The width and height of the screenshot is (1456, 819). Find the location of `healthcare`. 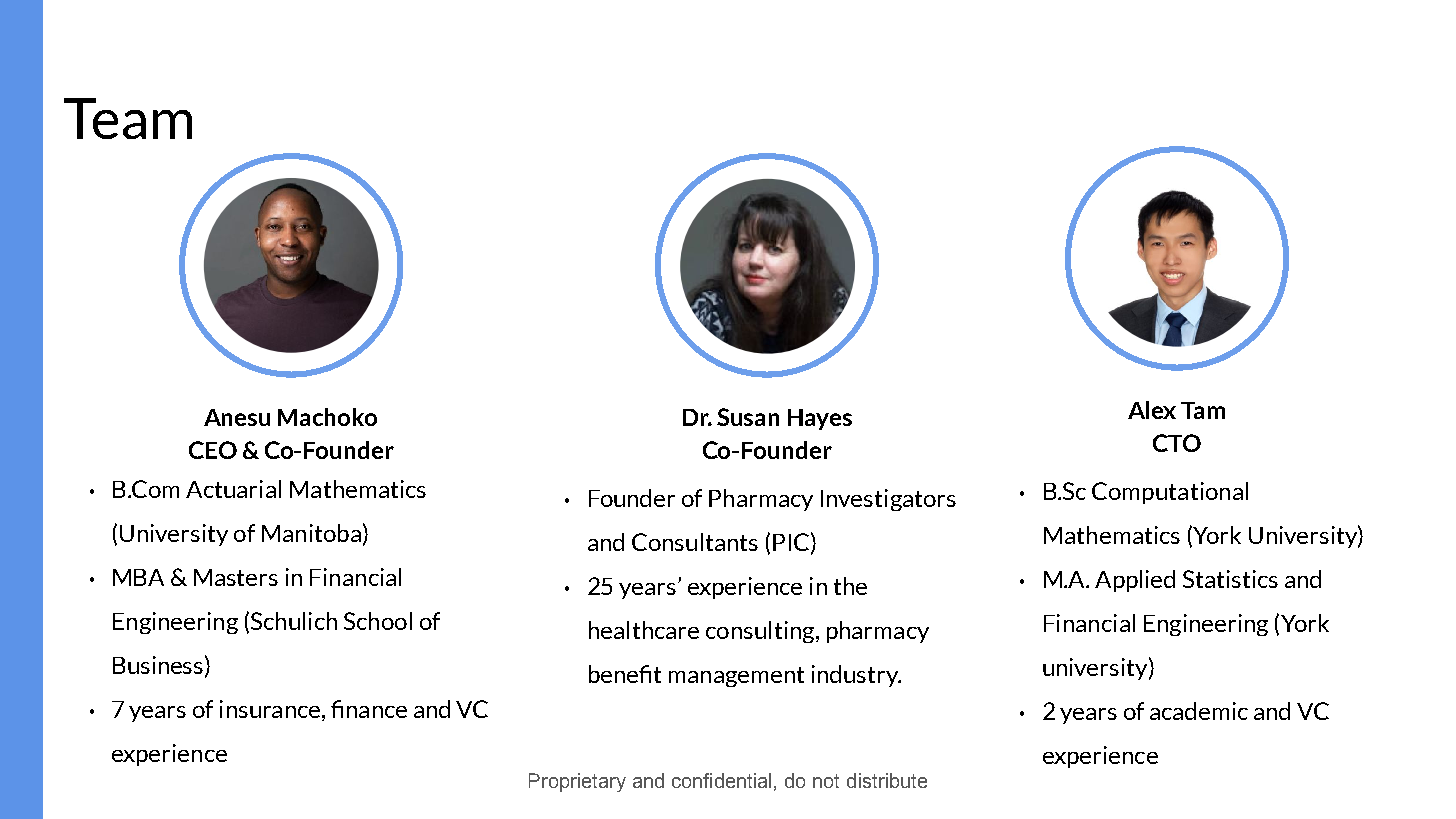

healthcare is located at coordinates (644, 630).
